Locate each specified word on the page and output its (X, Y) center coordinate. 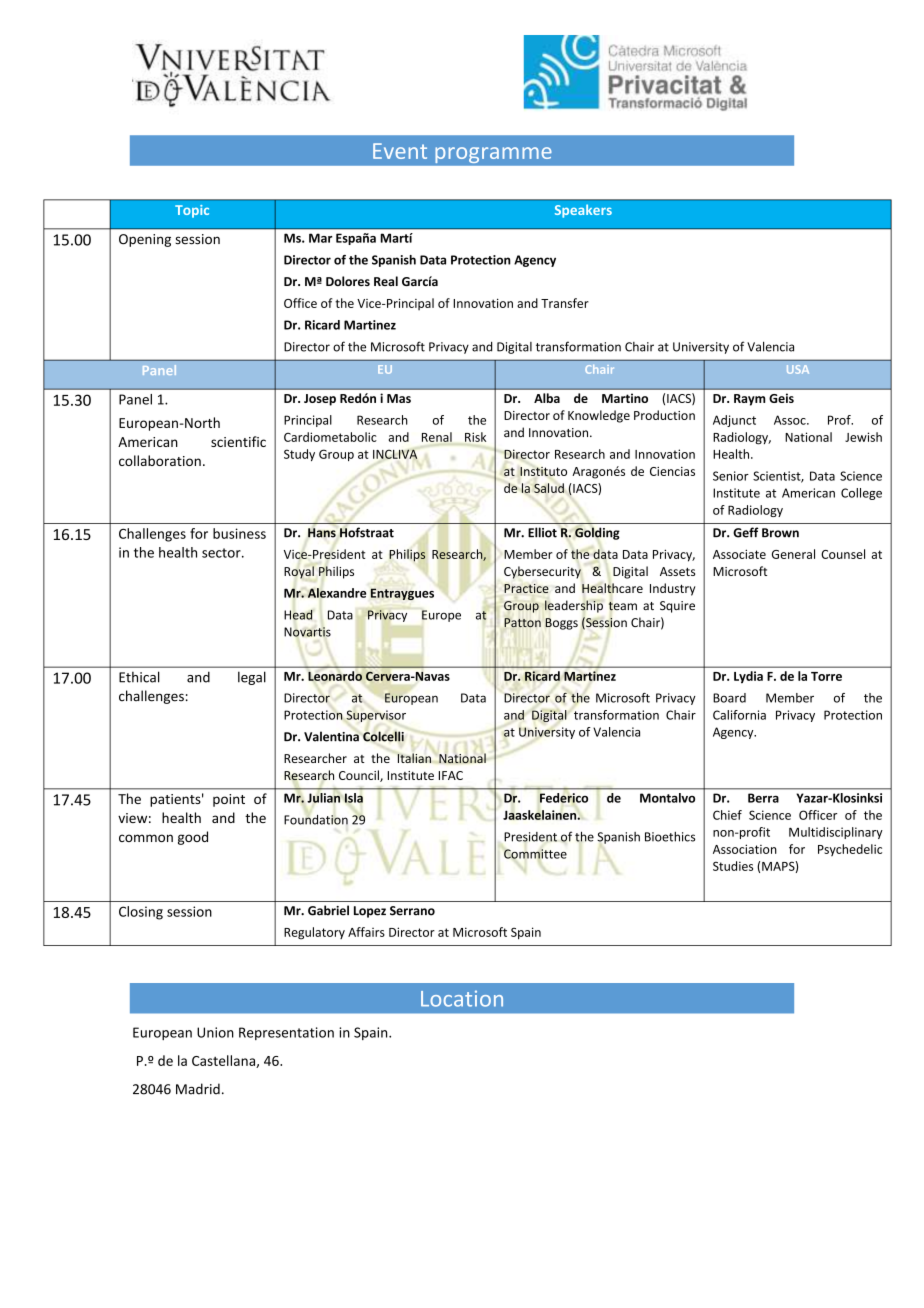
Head (298, 615)
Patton (522, 622)
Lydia (748, 677)
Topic (192, 211)
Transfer (565, 303)
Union (215, 1032)
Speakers (583, 211)
